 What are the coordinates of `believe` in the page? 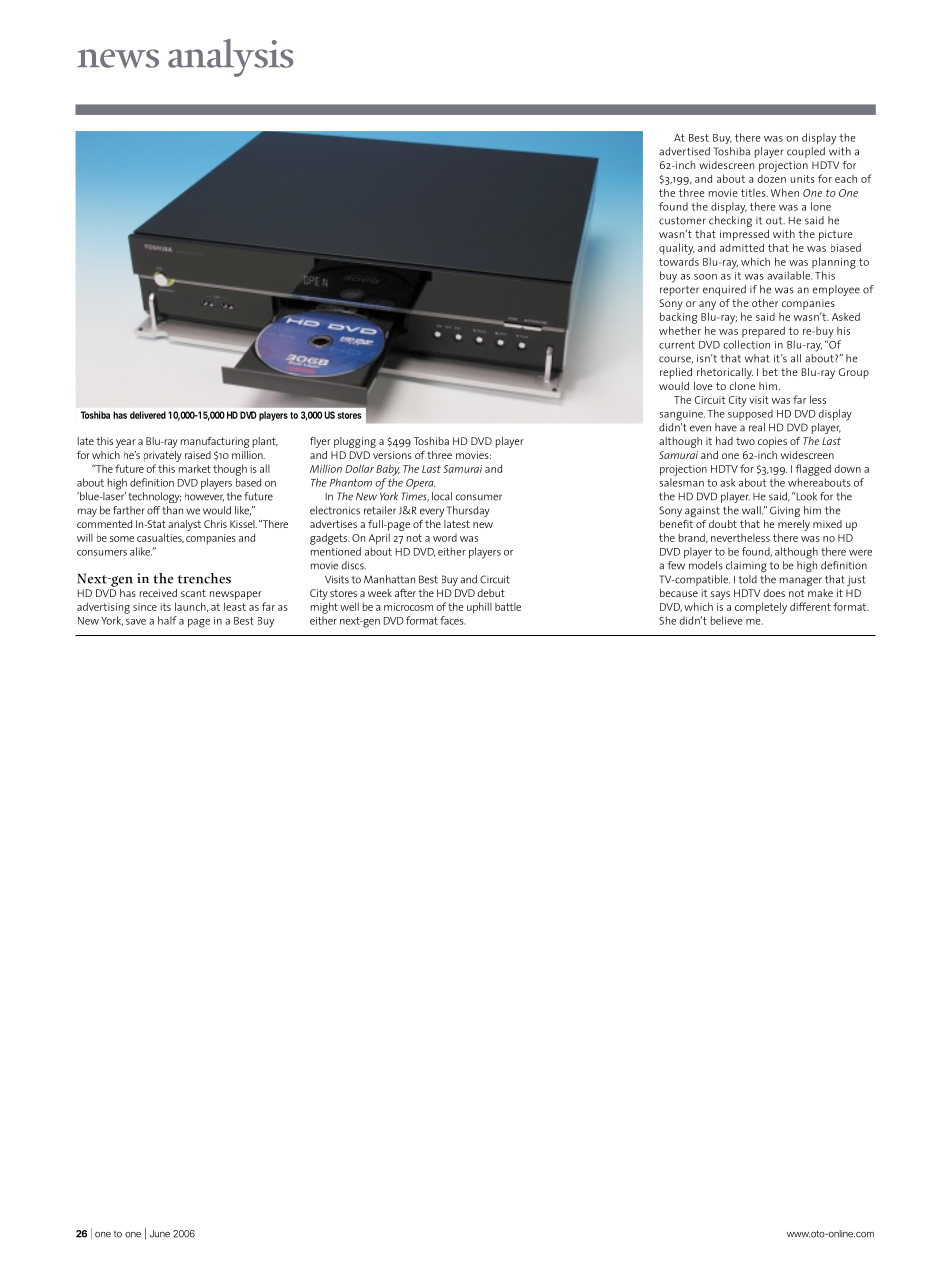 It's located at (727, 620).
